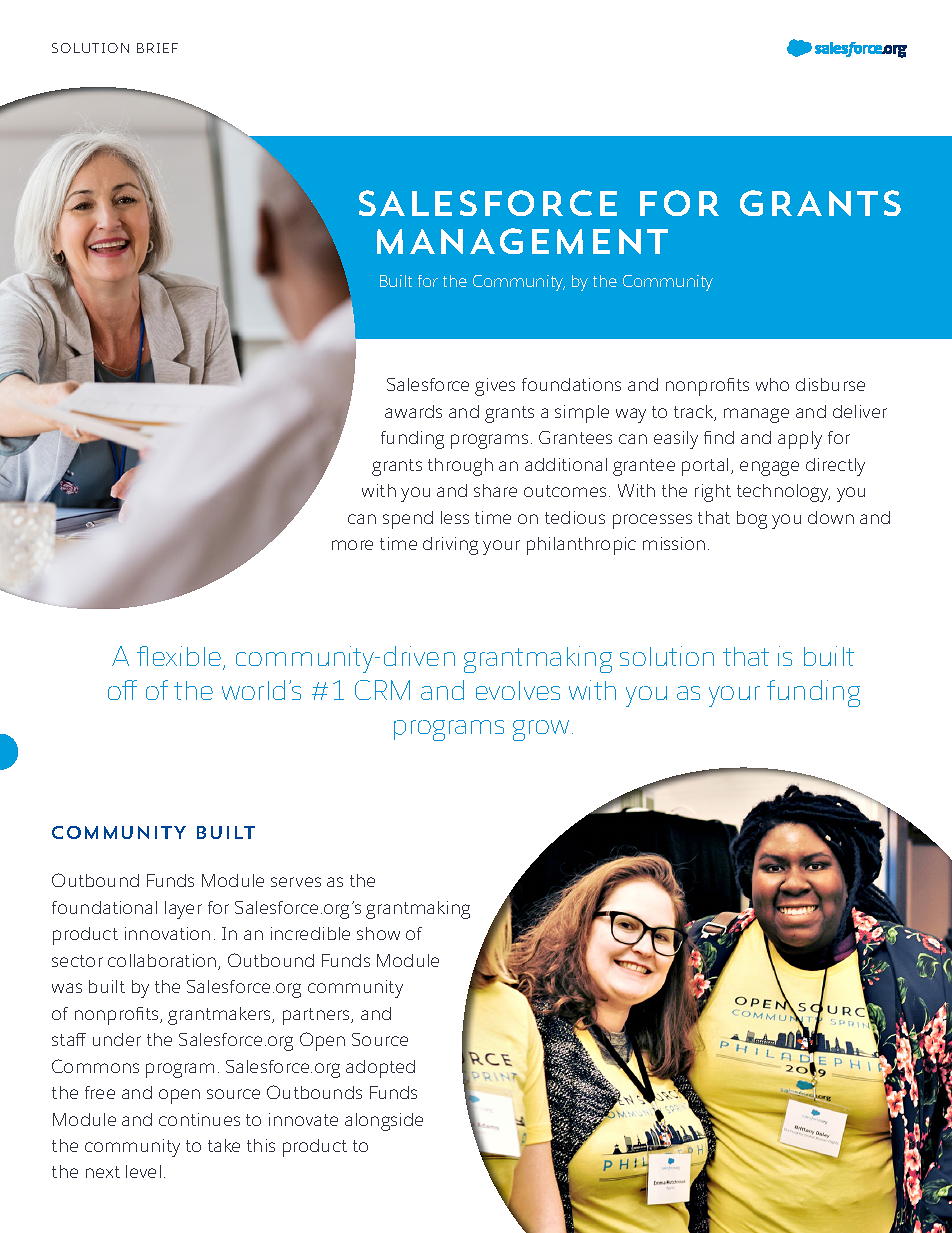 The height and width of the screenshot is (1233, 952). I want to click on bog, so click(752, 520).
